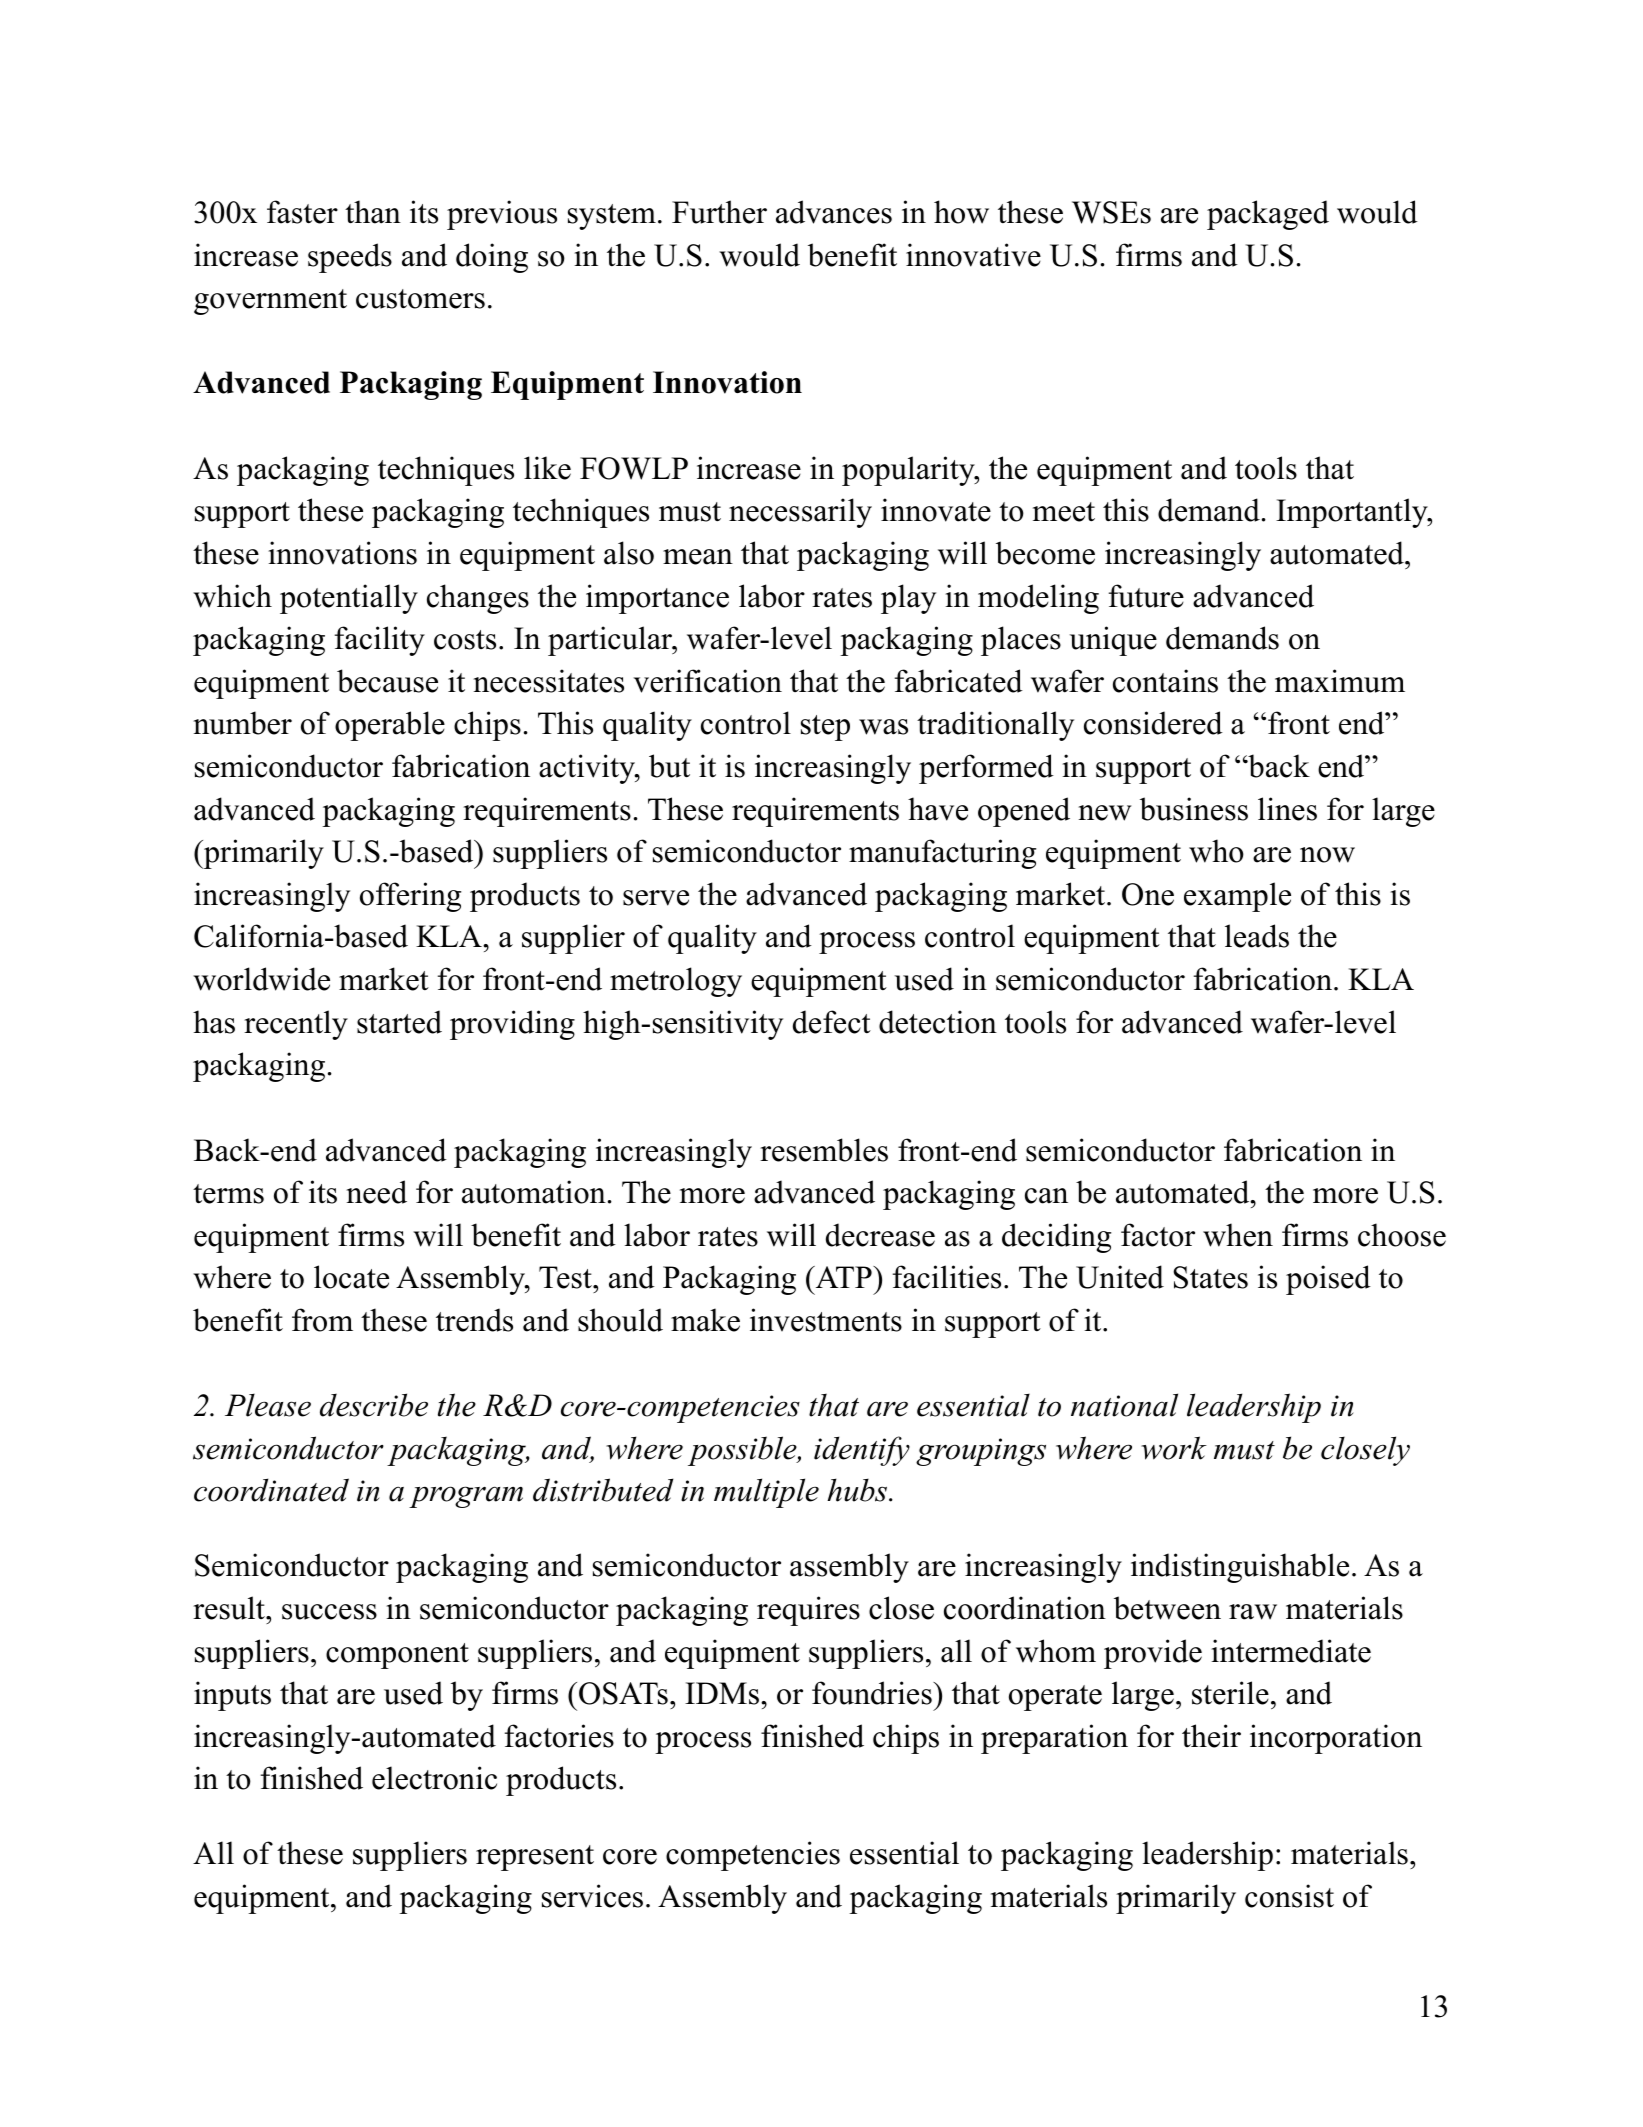 The width and height of the screenshot is (1643, 2127). What do you see at coordinates (380, 641) in the screenshot?
I see `facility` at bounding box center [380, 641].
